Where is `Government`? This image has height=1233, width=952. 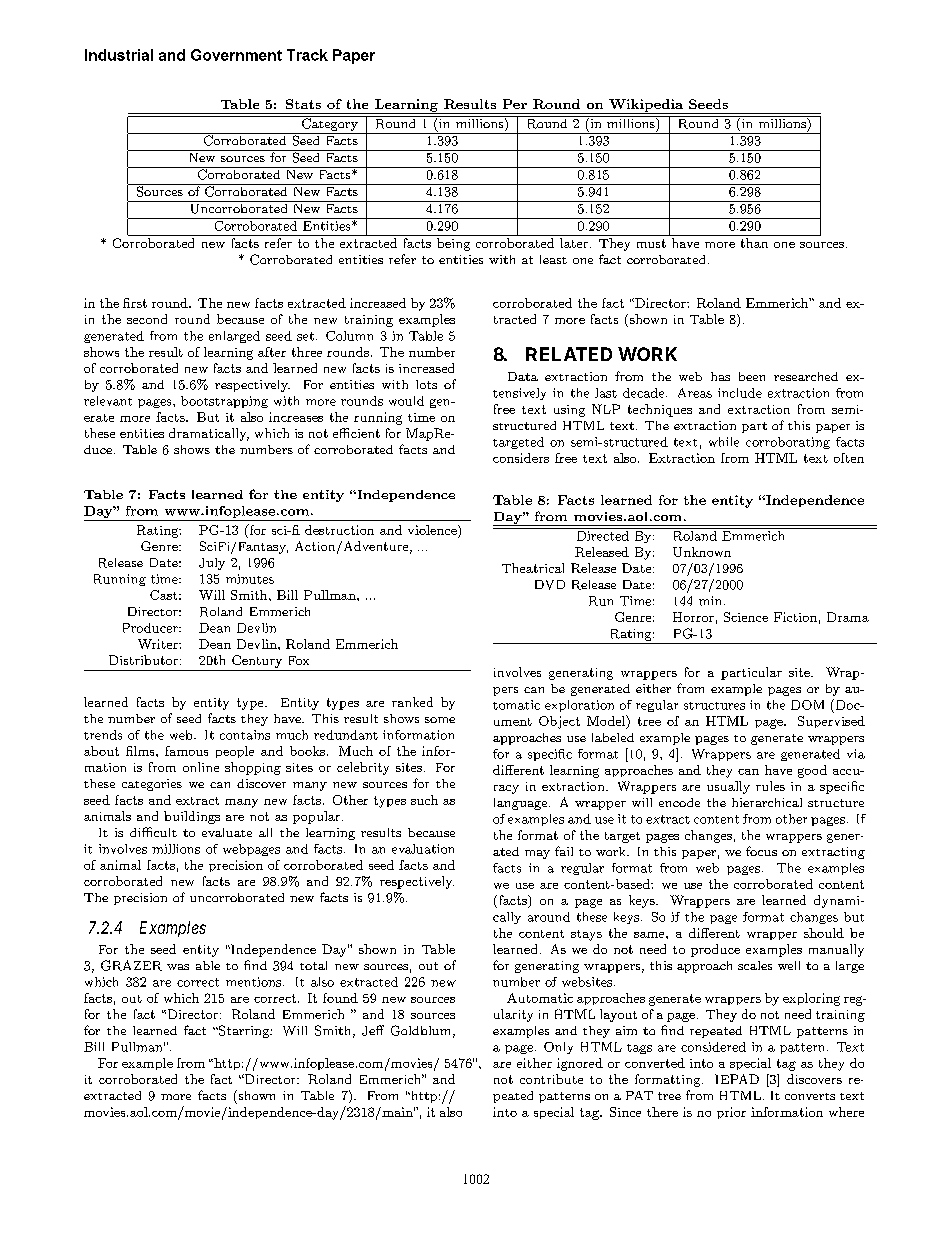
Government is located at coordinates (236, 55).
